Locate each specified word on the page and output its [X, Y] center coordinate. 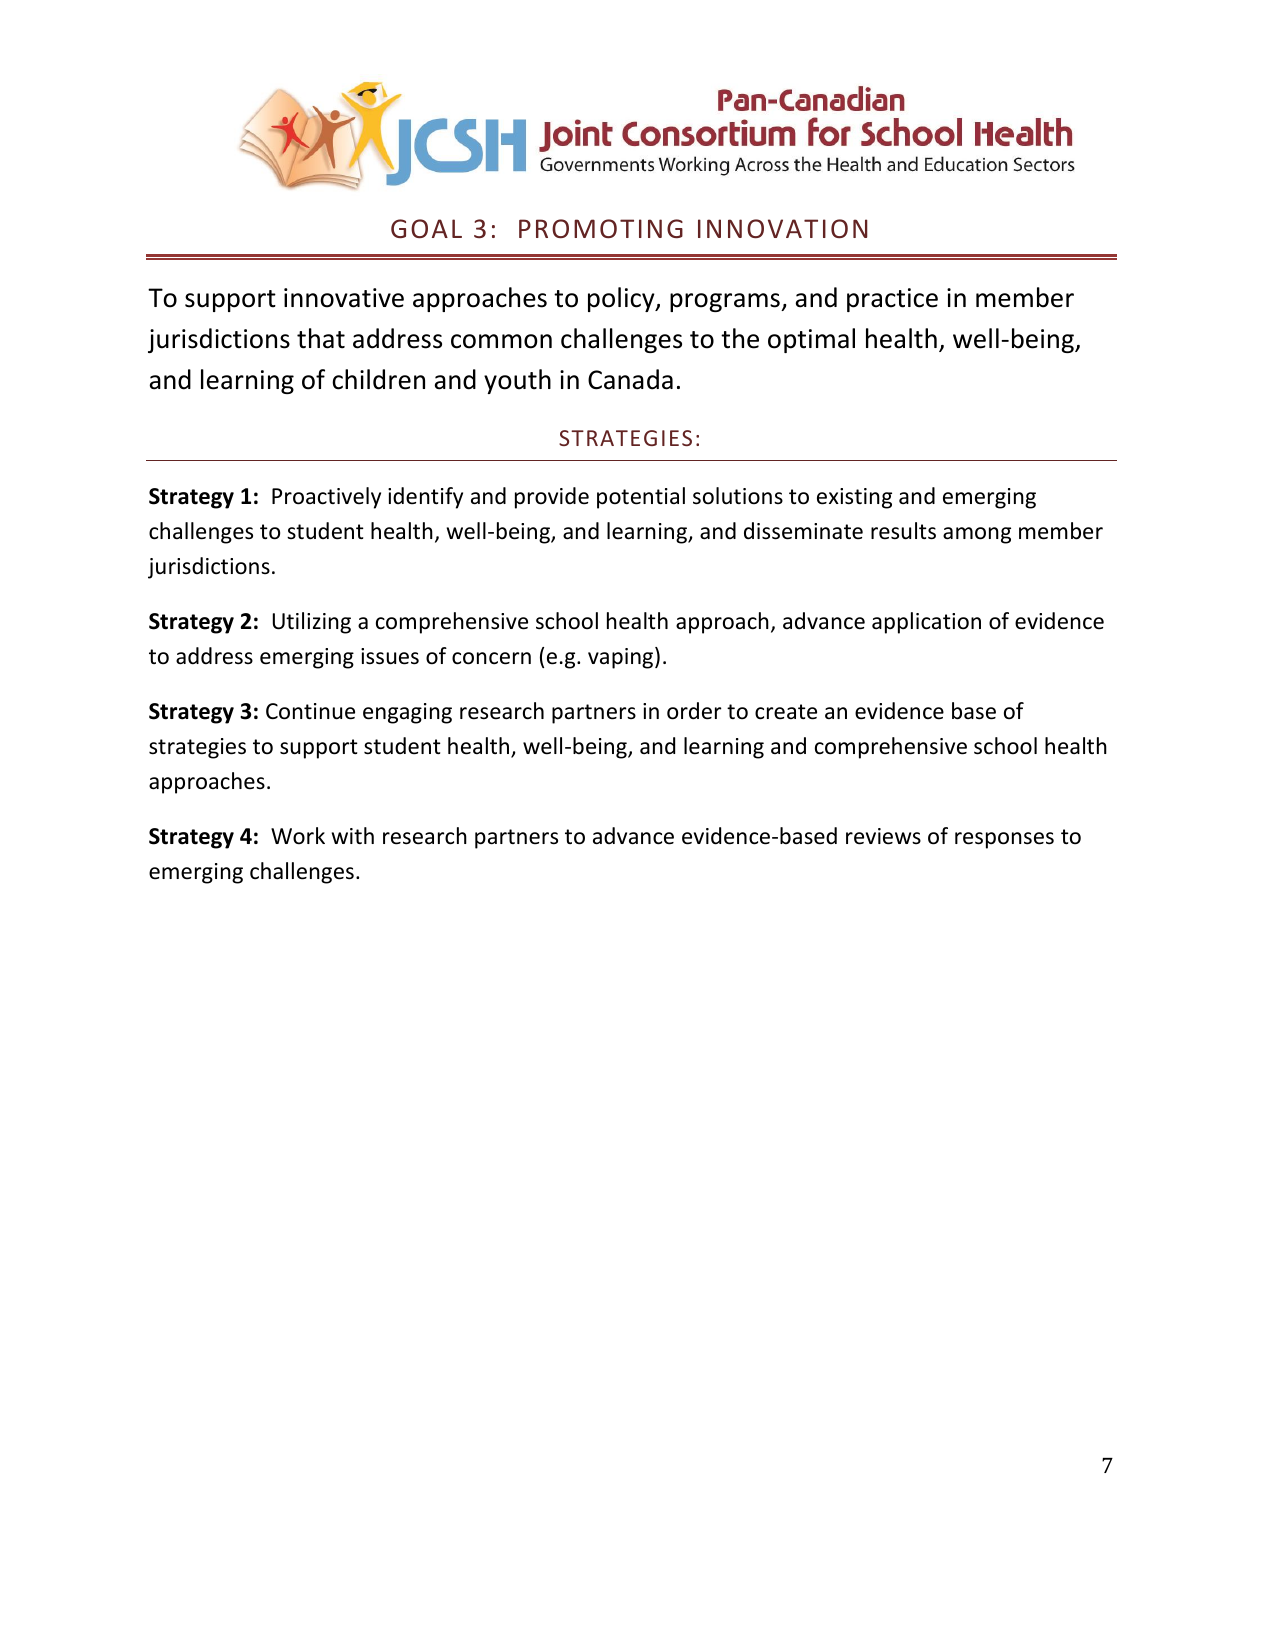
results [903, 531]
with [353, 835]
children [378, 379]
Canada [630, 379]
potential [641, 498]
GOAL [426, 228]
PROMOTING [601, 228]
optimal [811, 340]
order [694, 711]
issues [390, 656]
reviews [883, 836]
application [926, 623]
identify [425, 498]
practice [892, 300]
